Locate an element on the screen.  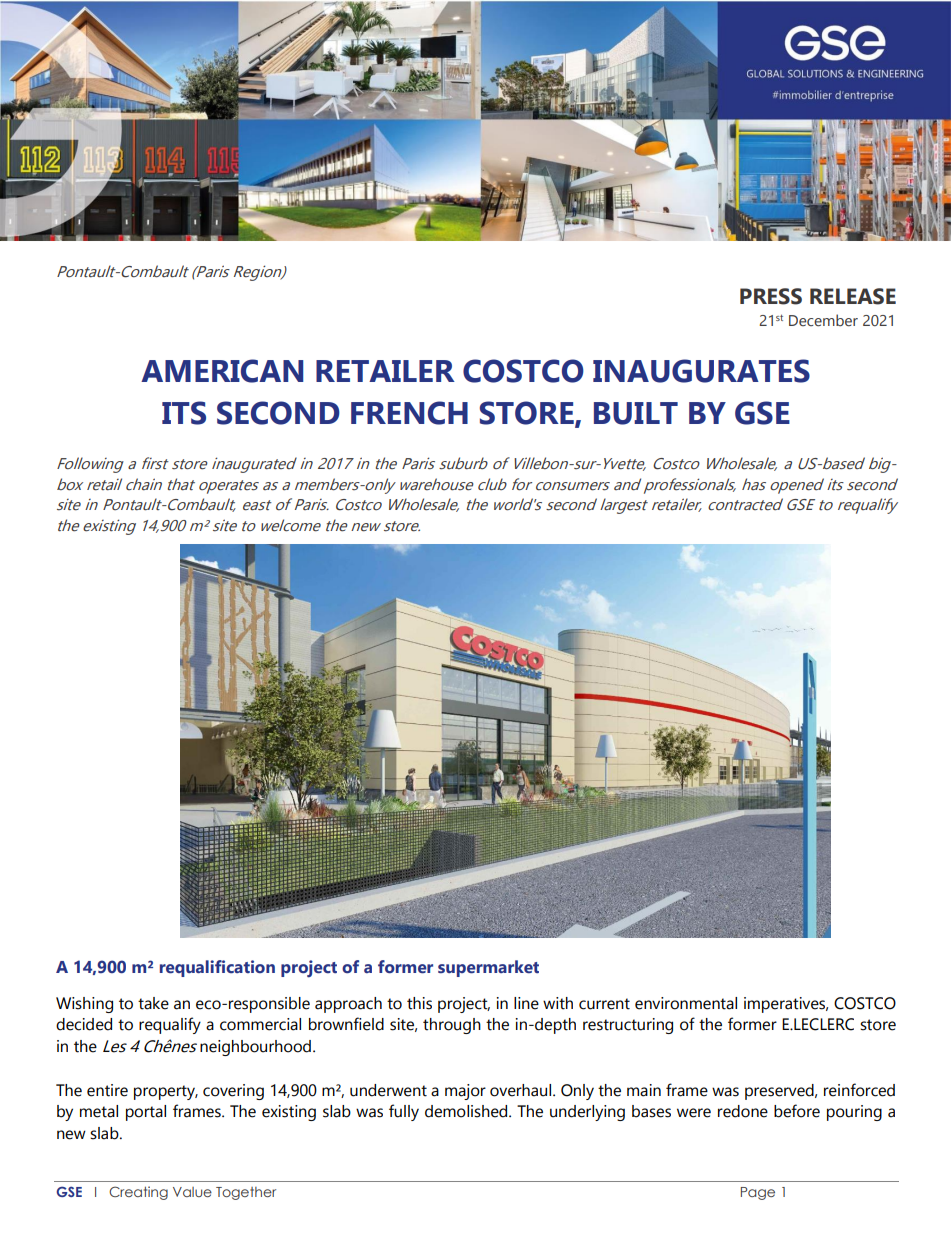
Value is located at coordinates (192, 1192).
